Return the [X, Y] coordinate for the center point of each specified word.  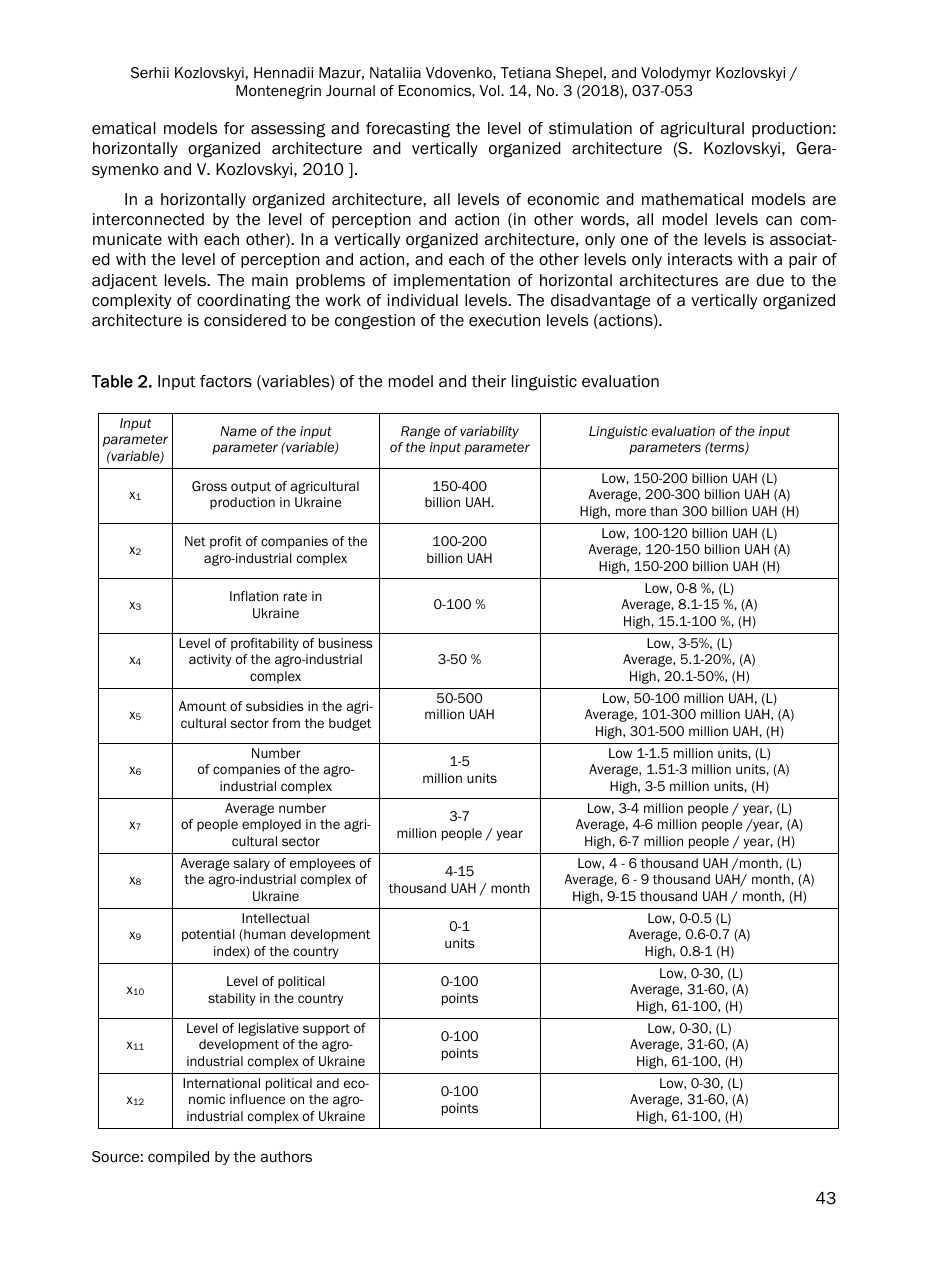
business [346, 643]
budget [350, 724]
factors [226, 381]
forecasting [408, 130]
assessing [288, 130]
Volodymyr [676, 74]
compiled [178, 1158]
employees [322, 864]
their [488, 381]
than [663, 511]
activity [210, 660]
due [770, 280]
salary [252, 864]
